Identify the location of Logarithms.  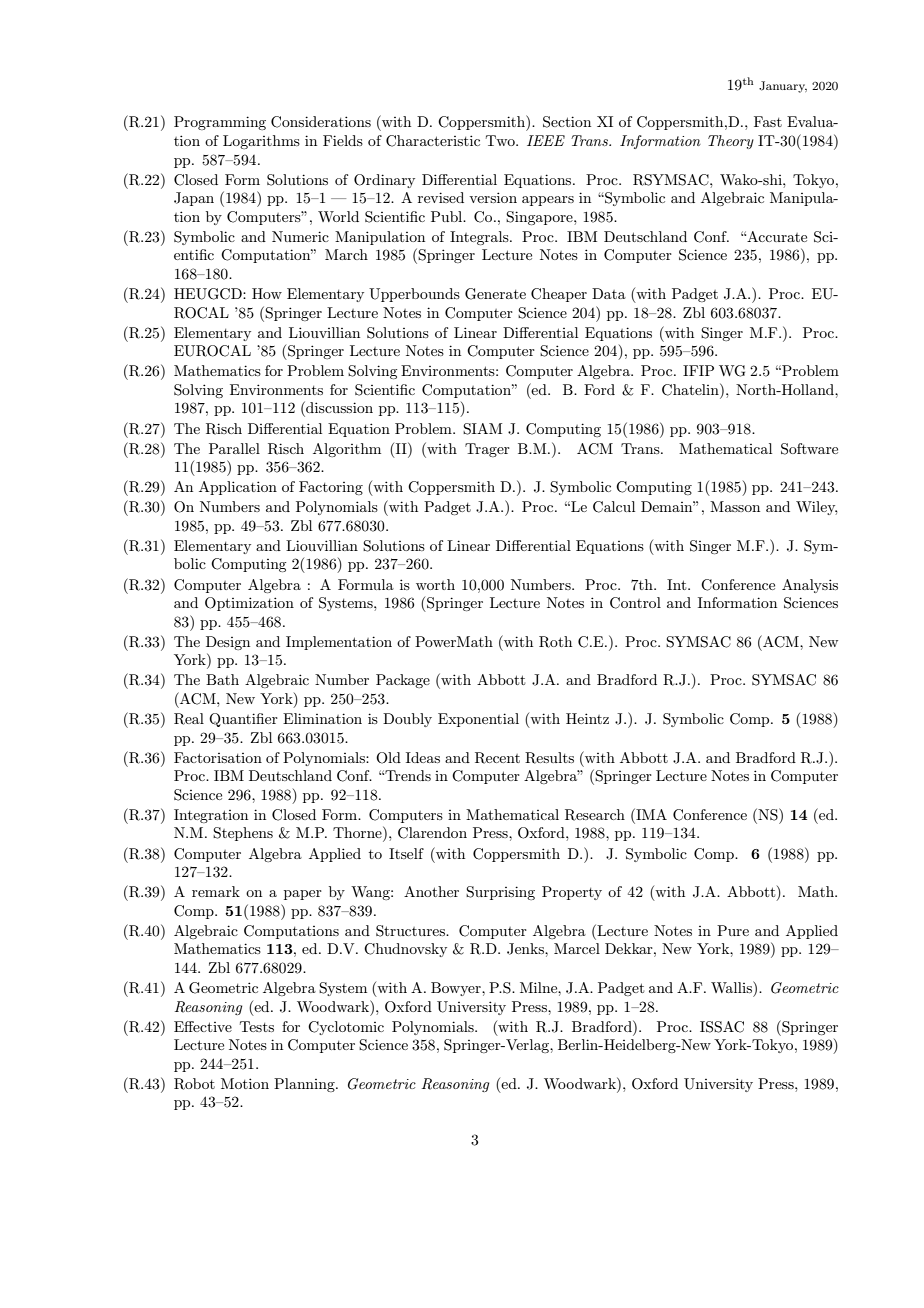
(261, 142).
